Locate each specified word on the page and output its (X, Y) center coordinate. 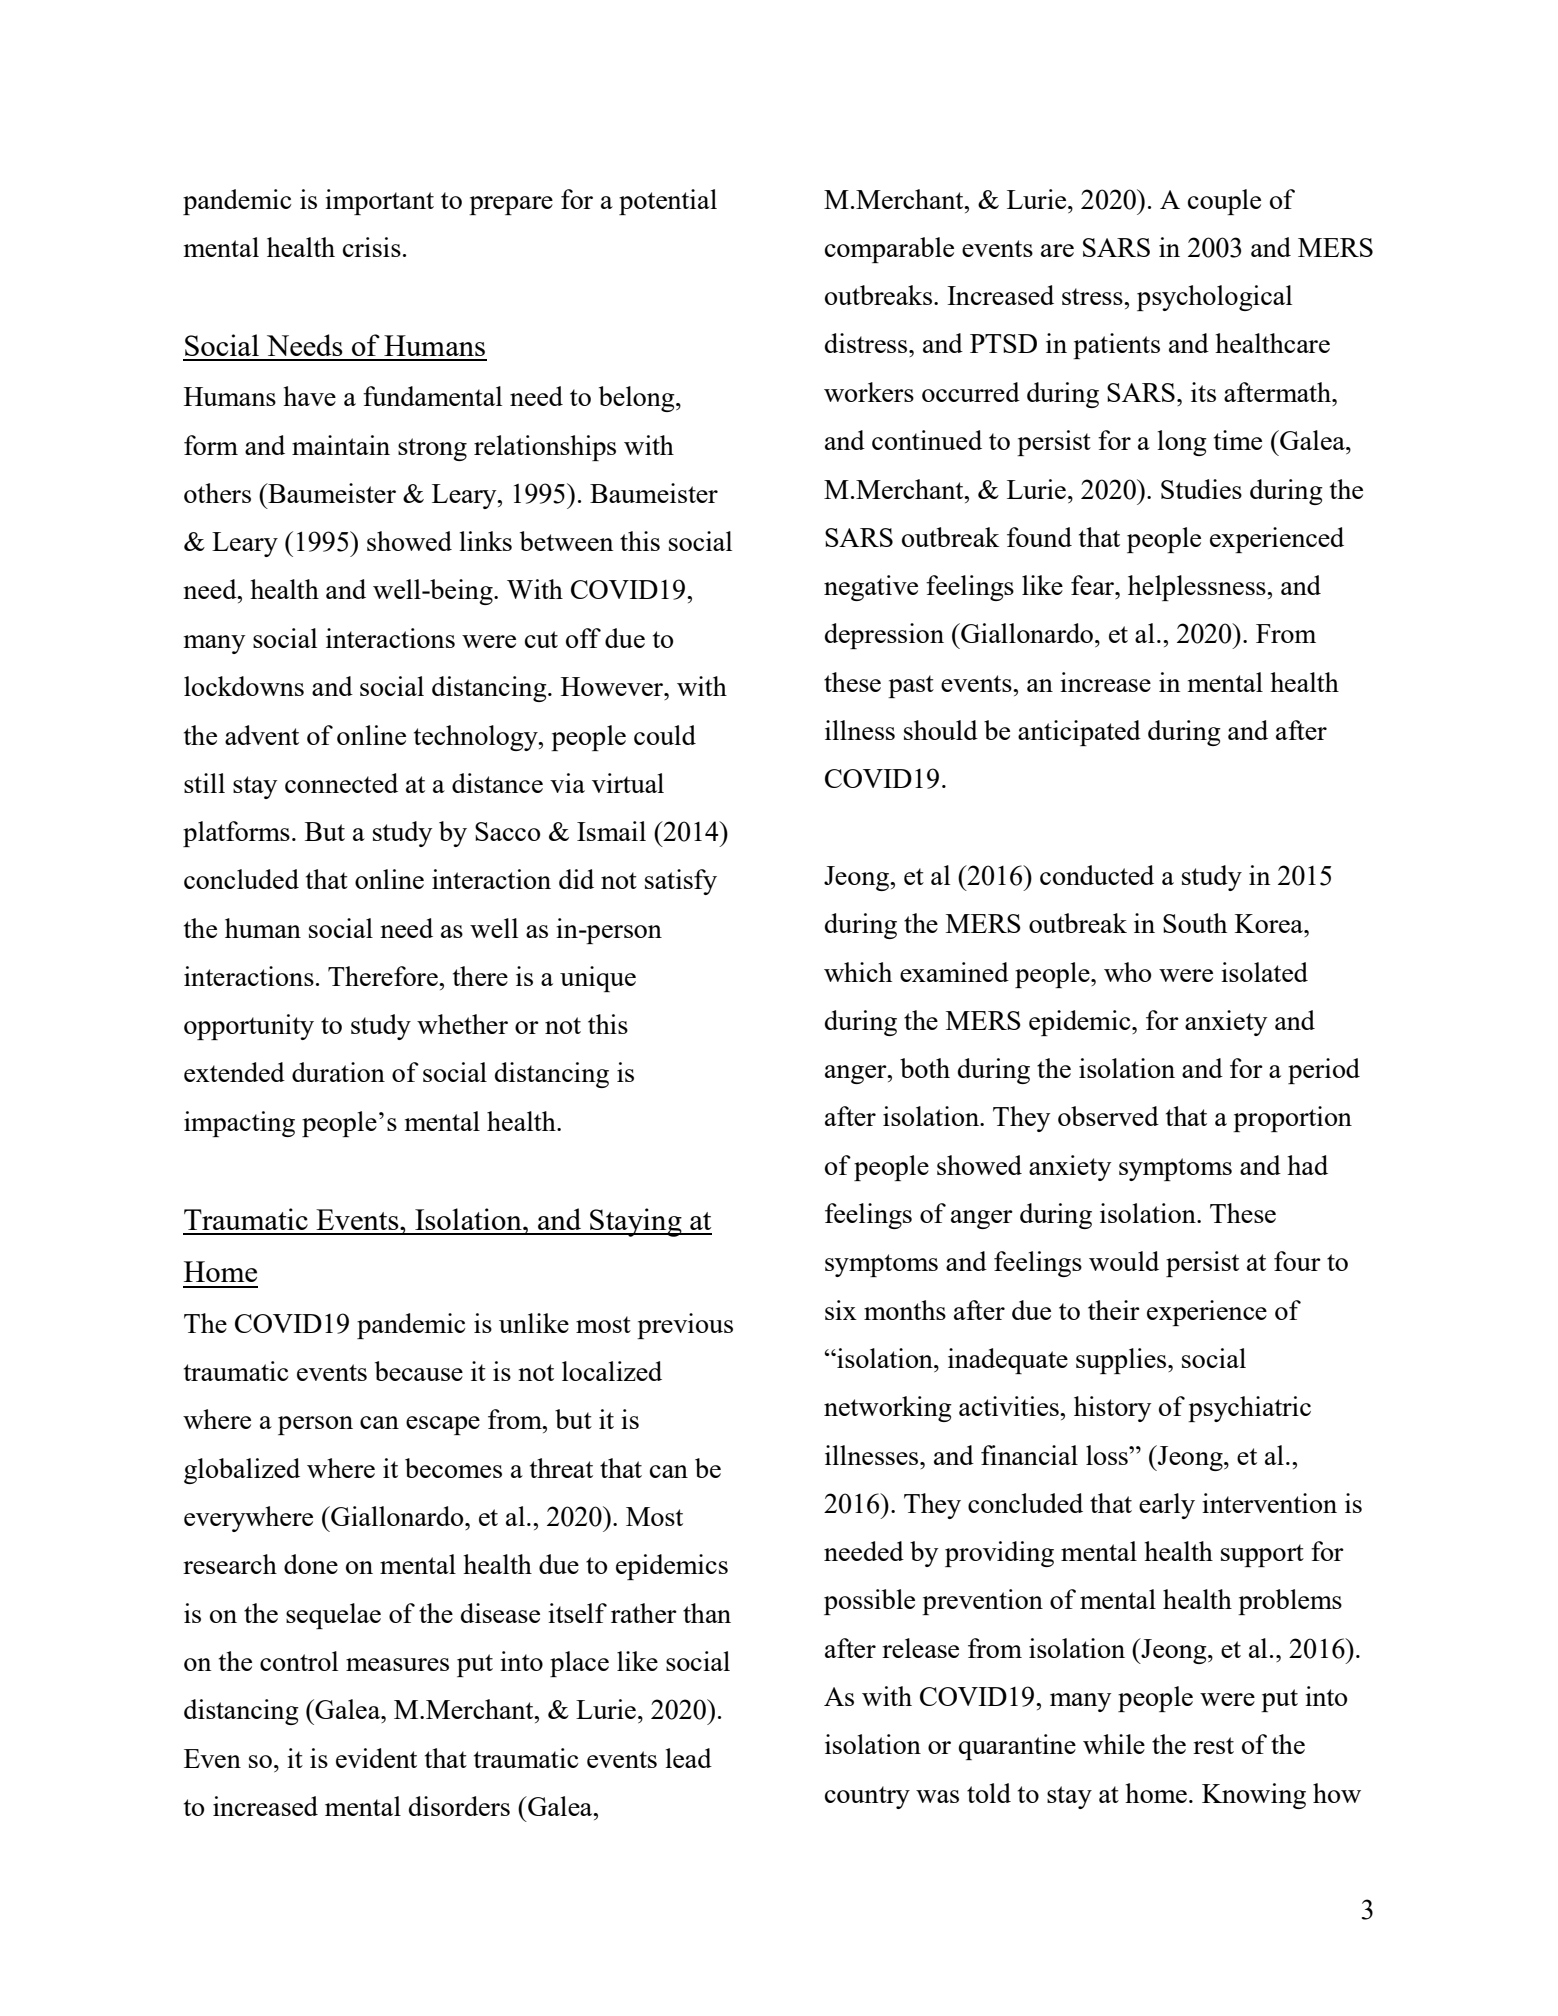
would (1124, 1261)
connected (341, 783)
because (419, 1371)
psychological (1214, 298)
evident (376, 1758)
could (665, 735)
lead (689, 1758)
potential (668, 202)
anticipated (1079, 733)
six (841, 1310)
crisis (372, 247)
